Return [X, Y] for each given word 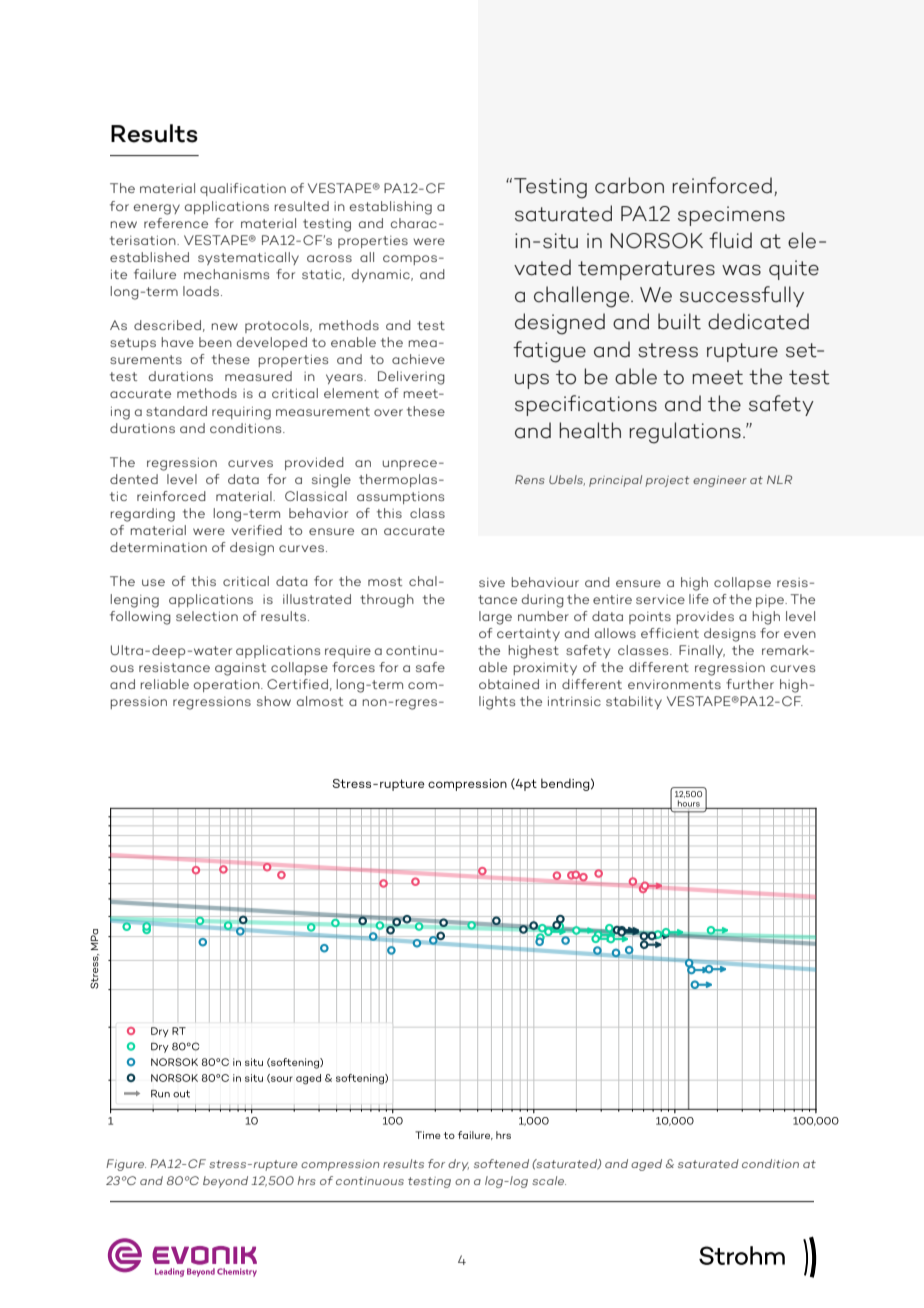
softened [501, 1163]
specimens [731, 216]
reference [176, 223]
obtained [509, 684]
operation [228, 686]
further [750, 684]
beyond [225, 1182]
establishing [391, 208]
